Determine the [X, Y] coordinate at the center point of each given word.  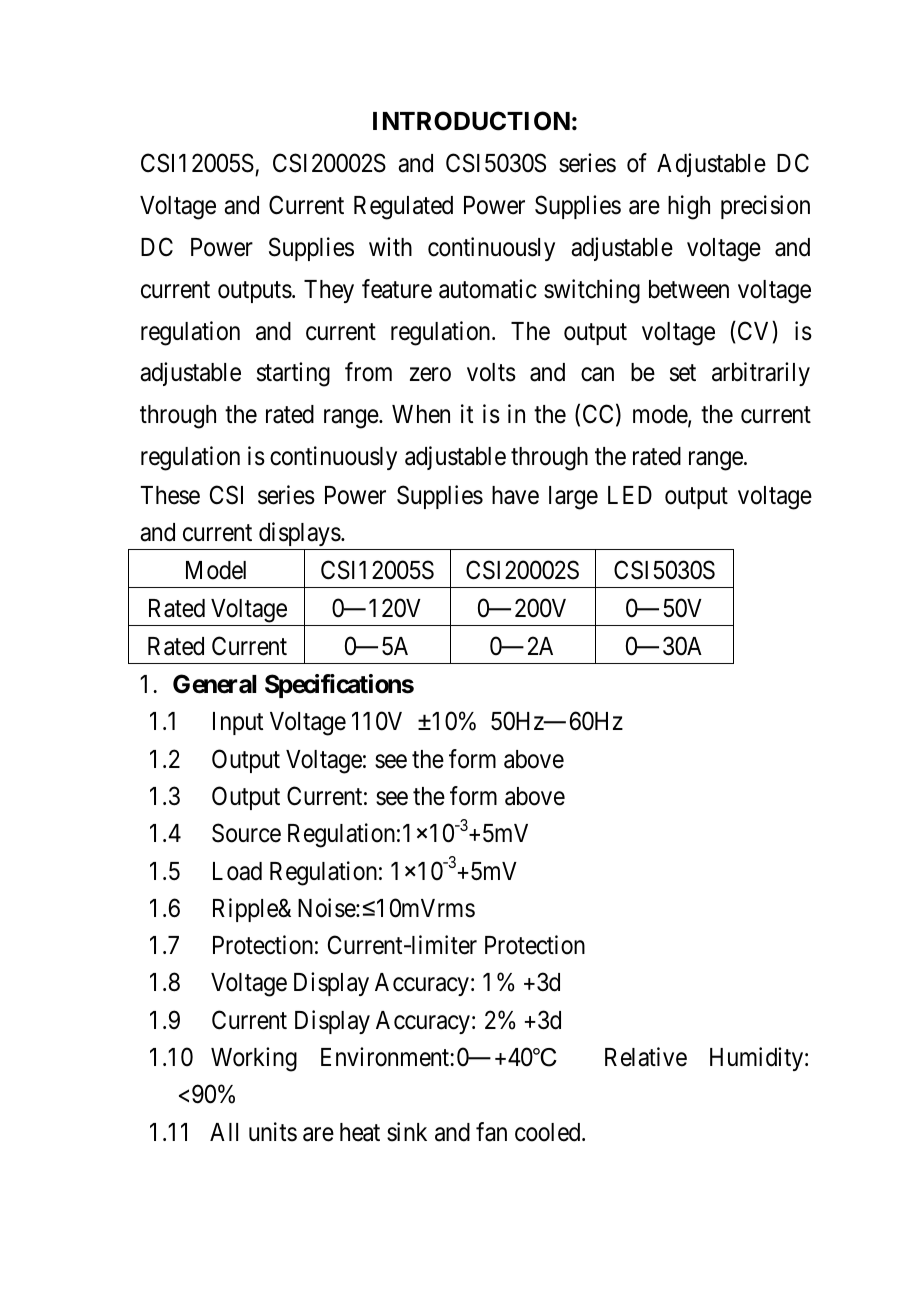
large [573, 498]
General [214, 684]
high [689, 207]
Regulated [403, 208]
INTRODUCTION [471, 121]
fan [491, 1132]
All [224, 1132]
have [515, 495]
